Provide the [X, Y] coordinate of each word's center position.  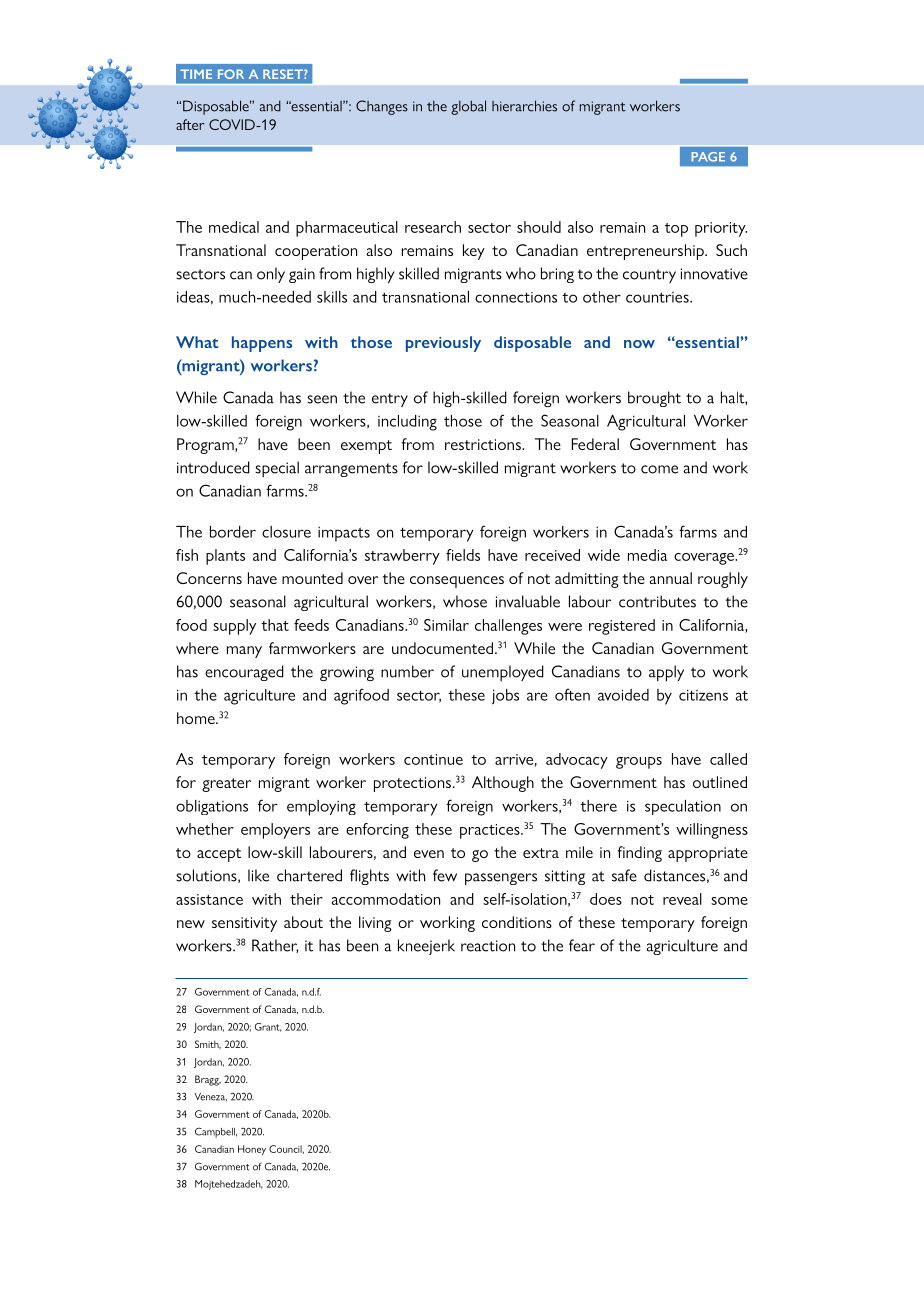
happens [262, 344]
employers [275, 831]
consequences [457, 582]
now [639, 344]
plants [225, 557]
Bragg [208, 1080]
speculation [683, 807]
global [468, 107]
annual [671, 578]
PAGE [708, 157]
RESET [284, 74]
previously [443, 344]
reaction [488, 946]
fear [582, 945]
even [429, 854]
